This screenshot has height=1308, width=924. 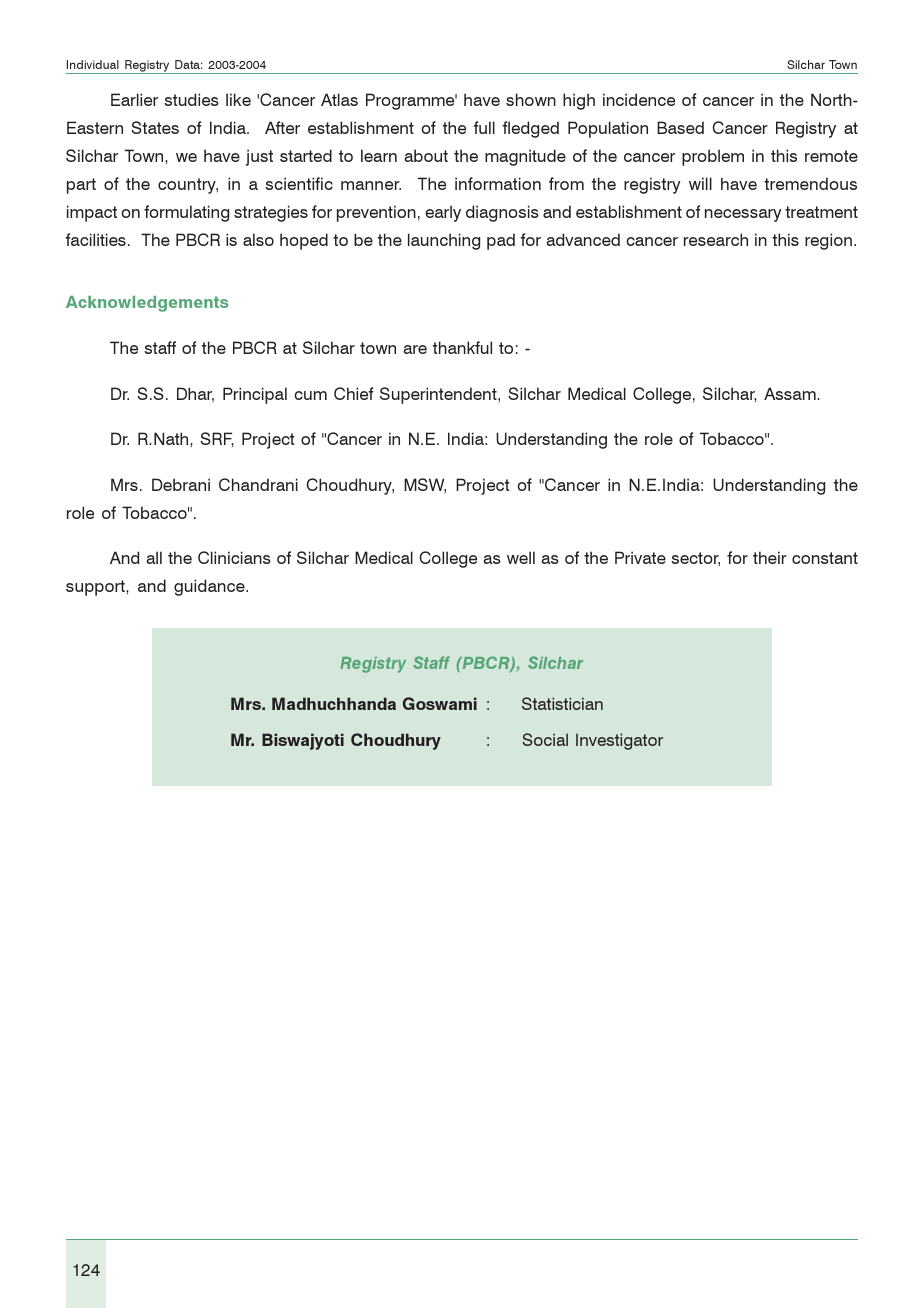 I want to click on Investigator, so click(x=619, y=741).
